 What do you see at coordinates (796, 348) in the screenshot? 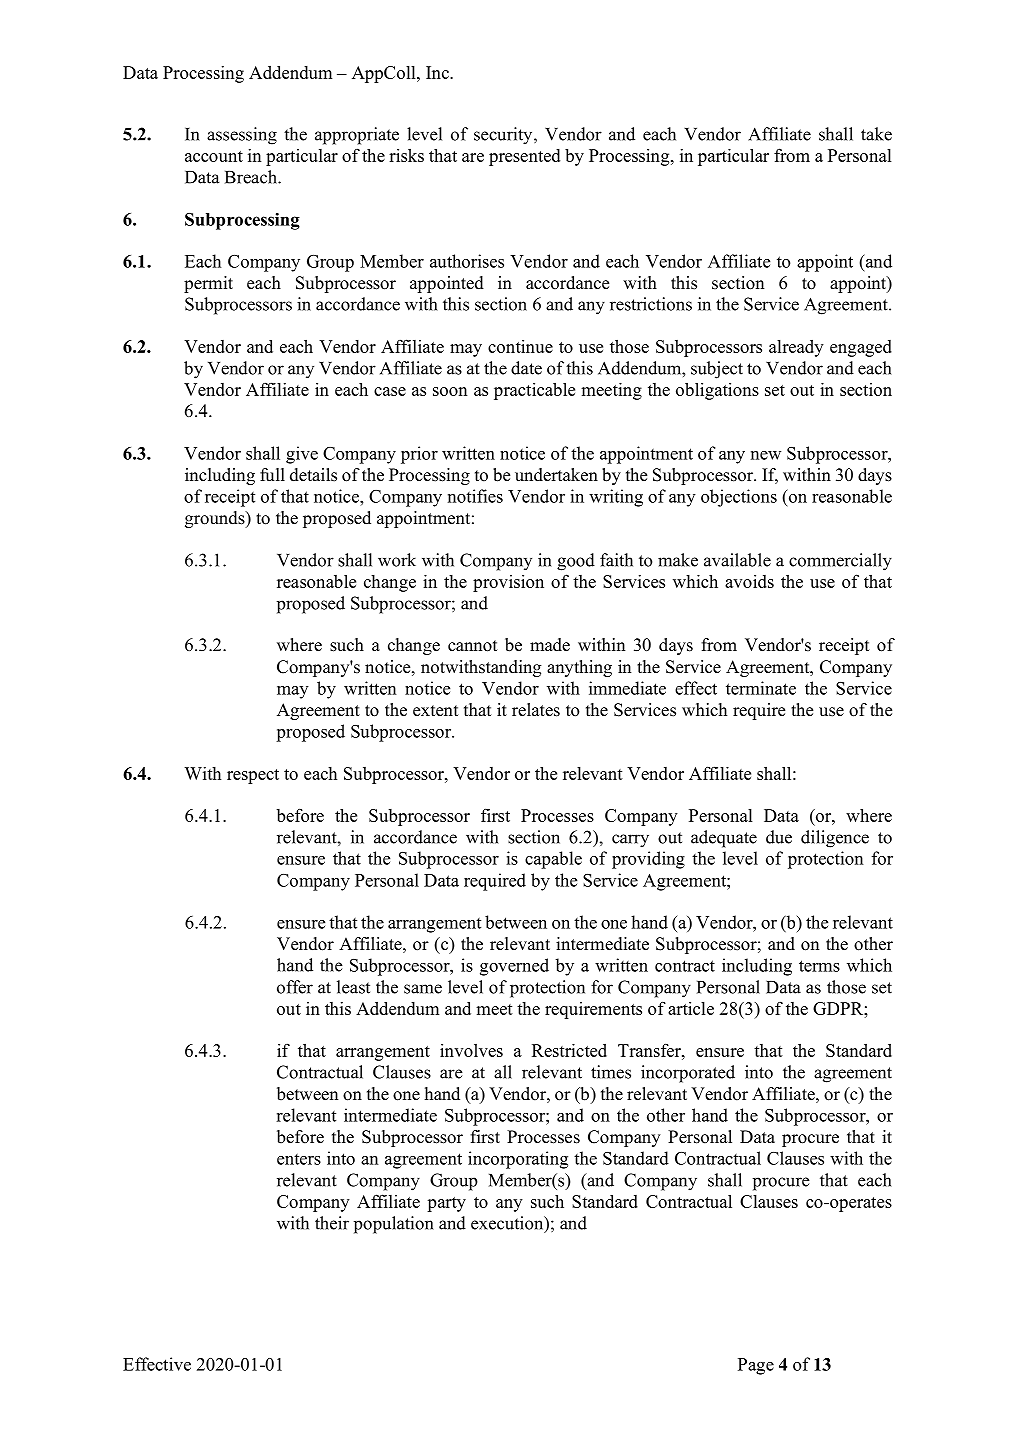
I see `already` at bounding box center [796, 348].
